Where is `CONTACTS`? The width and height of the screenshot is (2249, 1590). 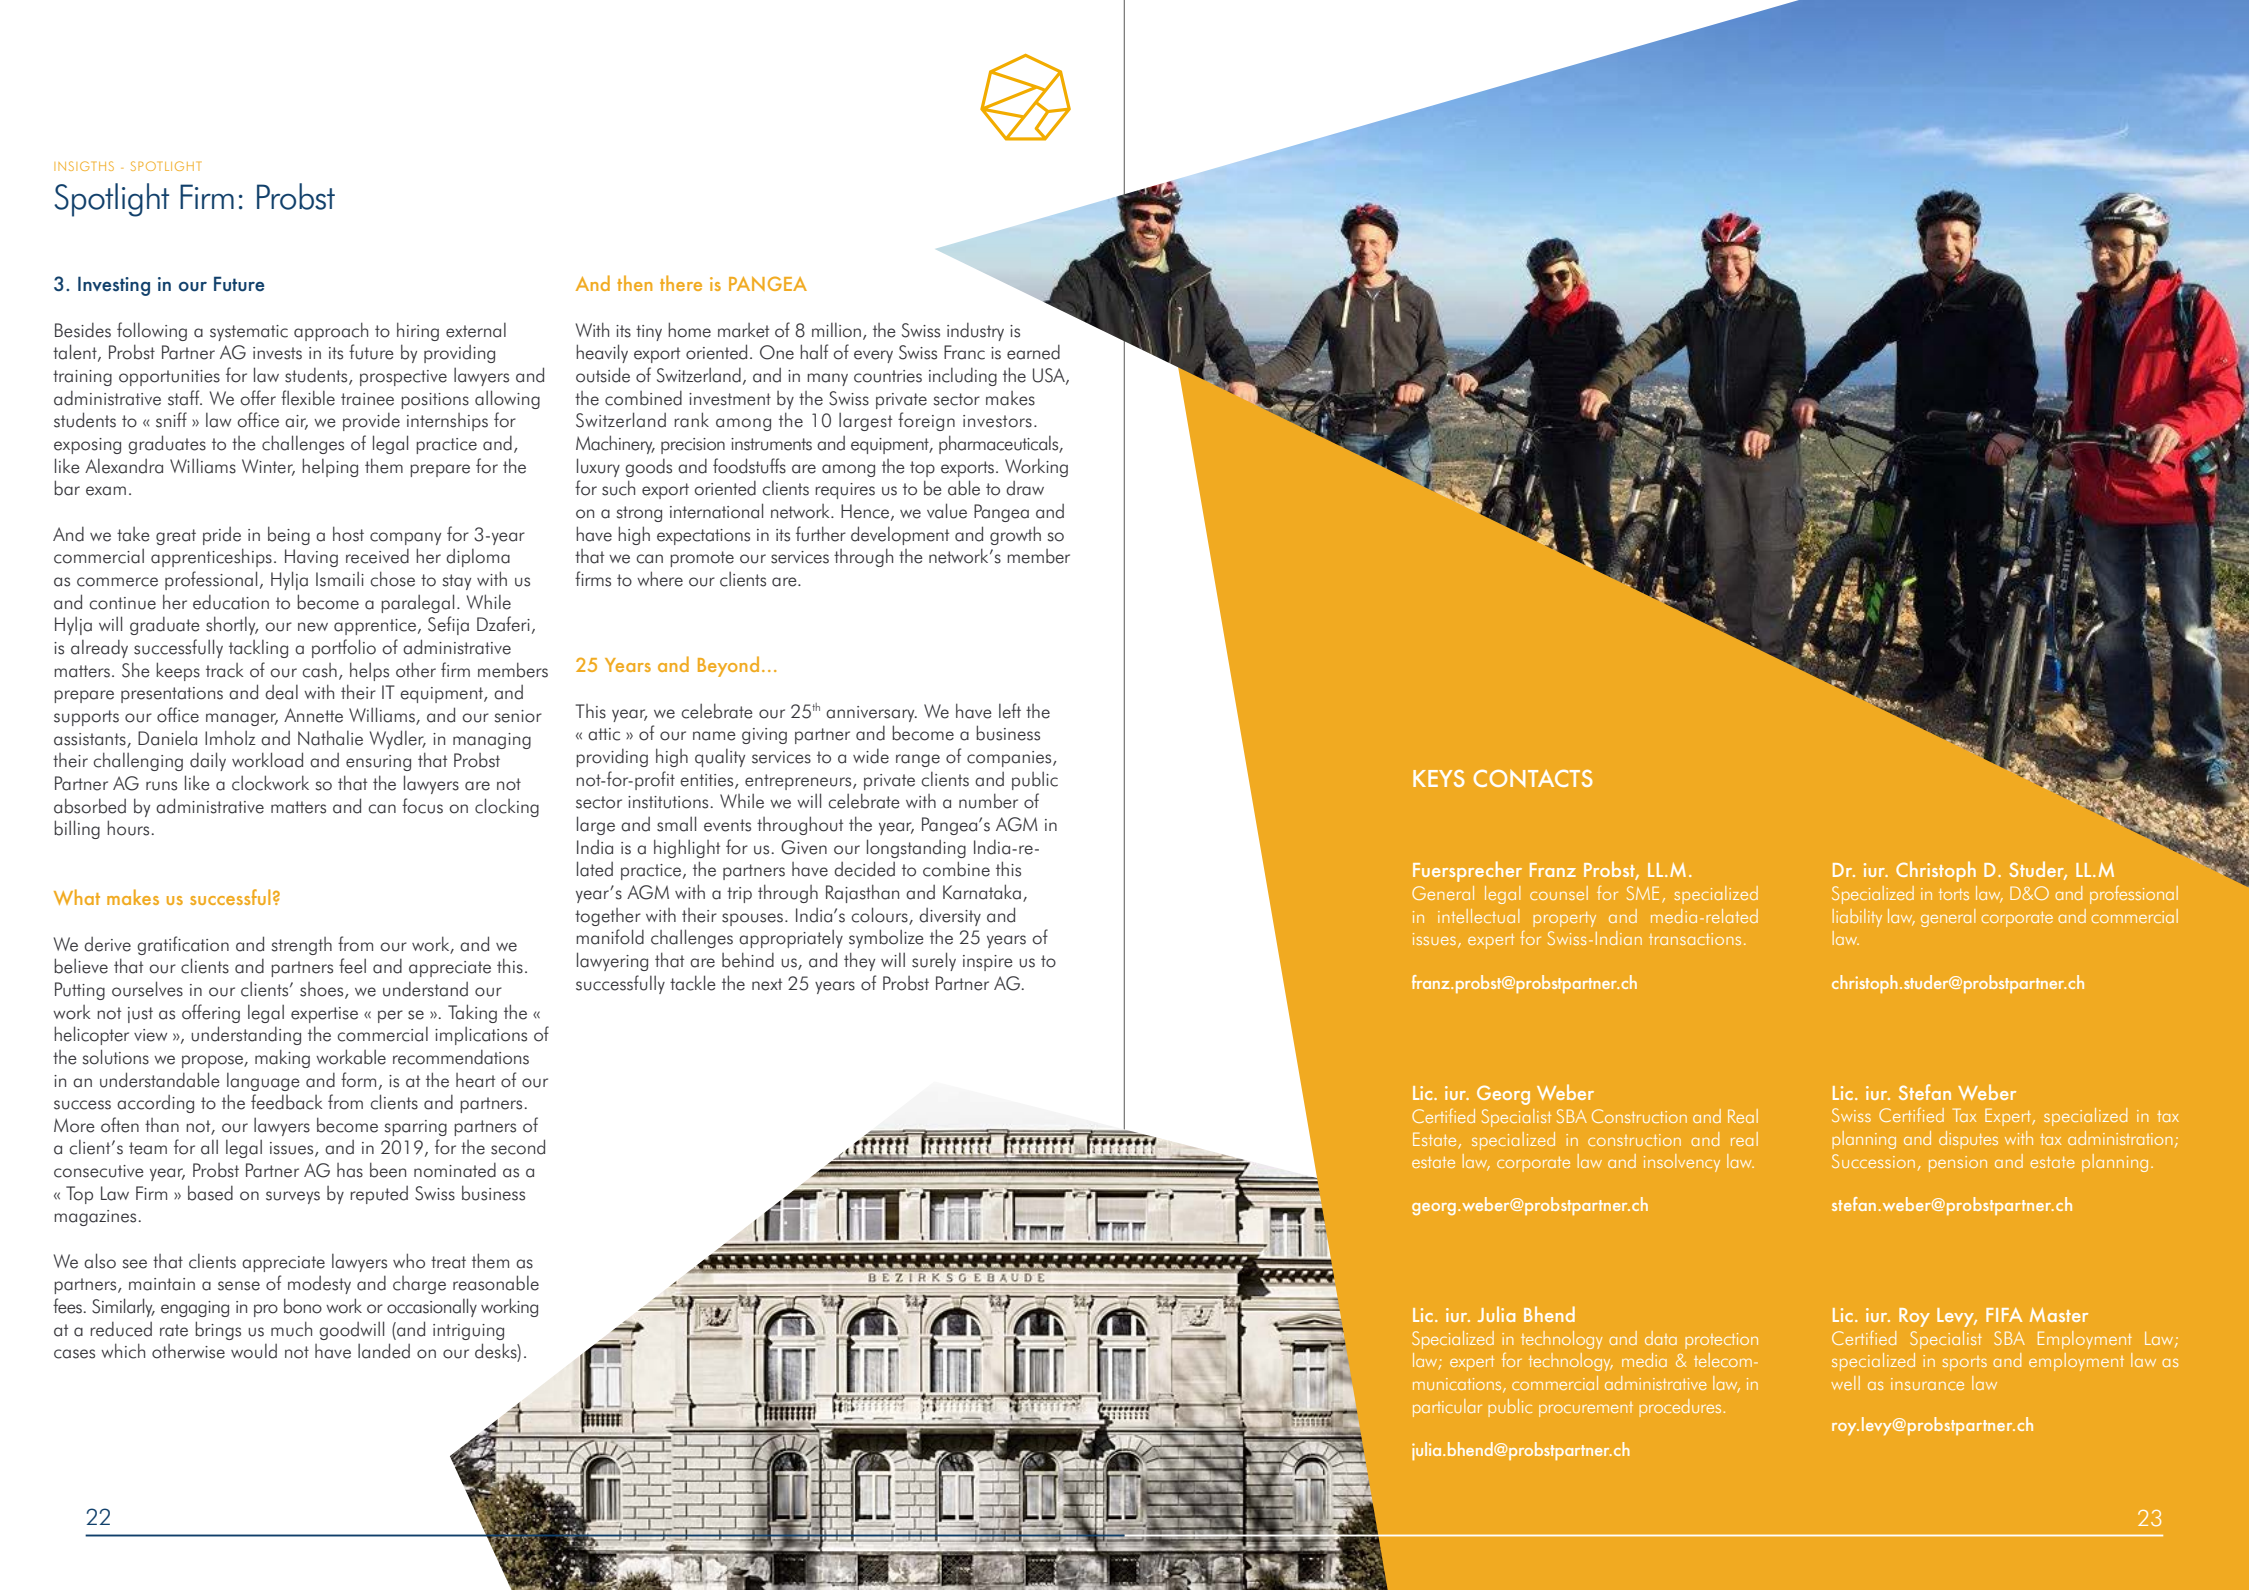
CONTACTS is located at coordinates (1533, 778).
